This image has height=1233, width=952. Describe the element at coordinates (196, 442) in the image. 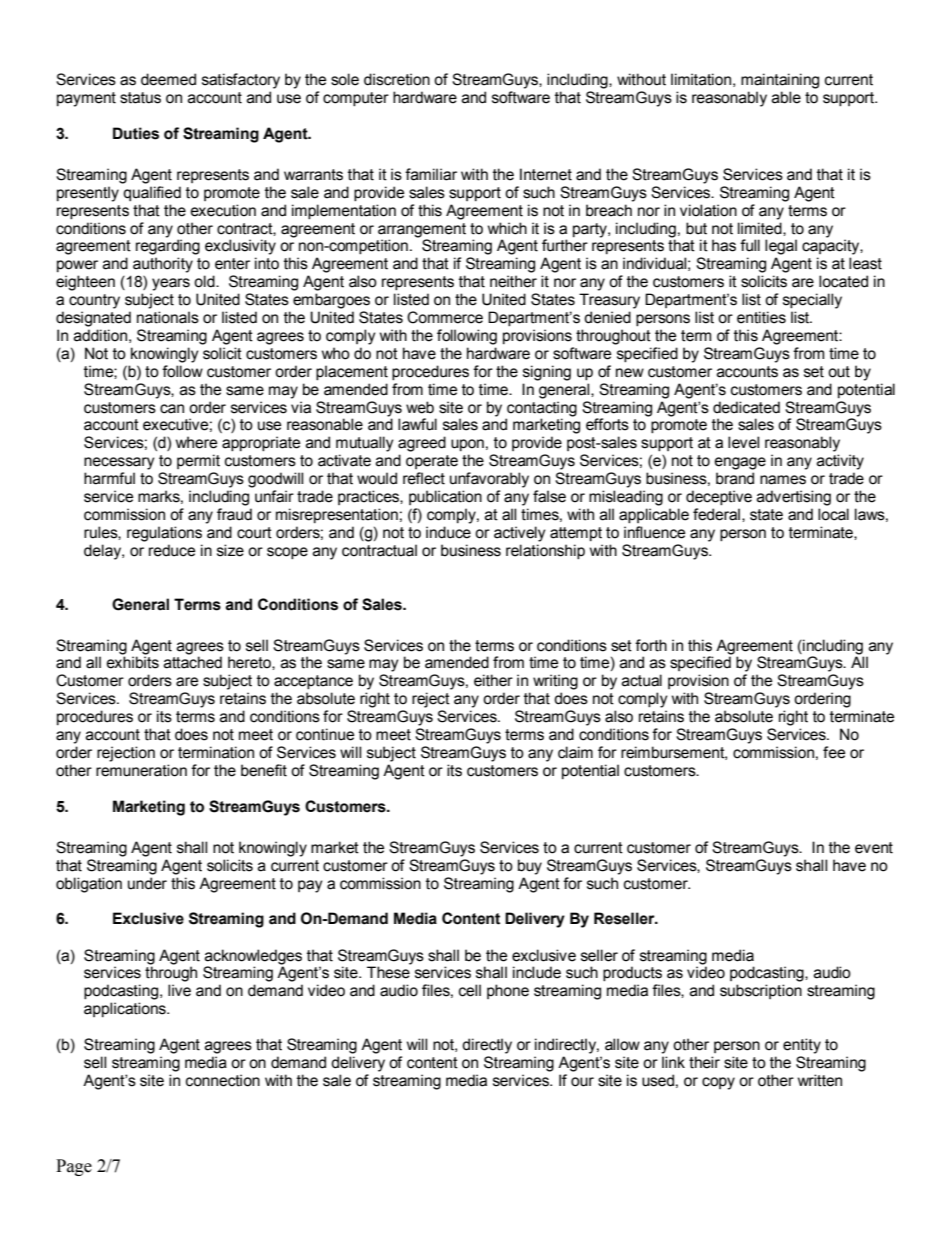

I see `where` at that location.
